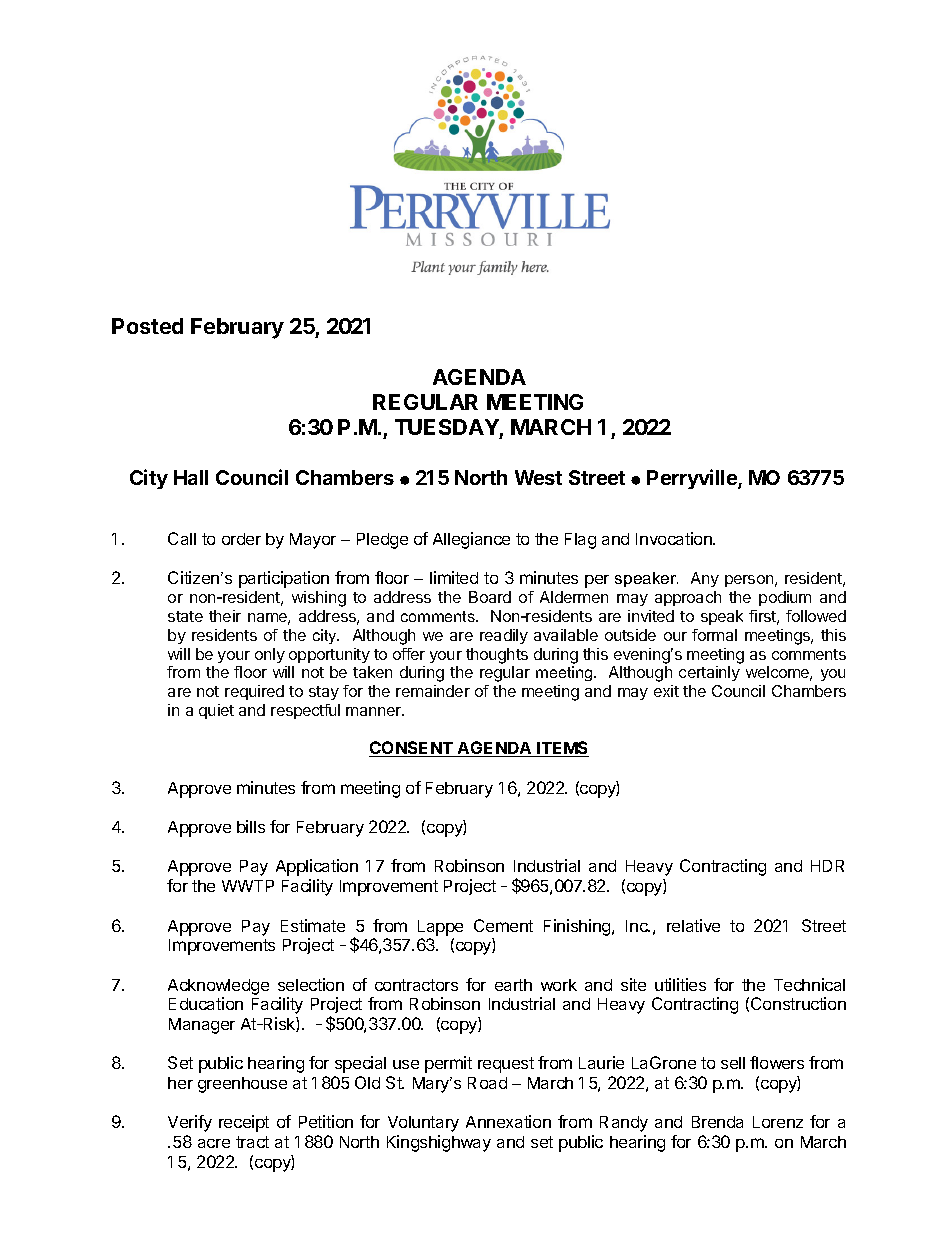  What do you see at coordinates (827, 866) in the screenshot?
I see `HDR` at bounding box center [827, 866].
